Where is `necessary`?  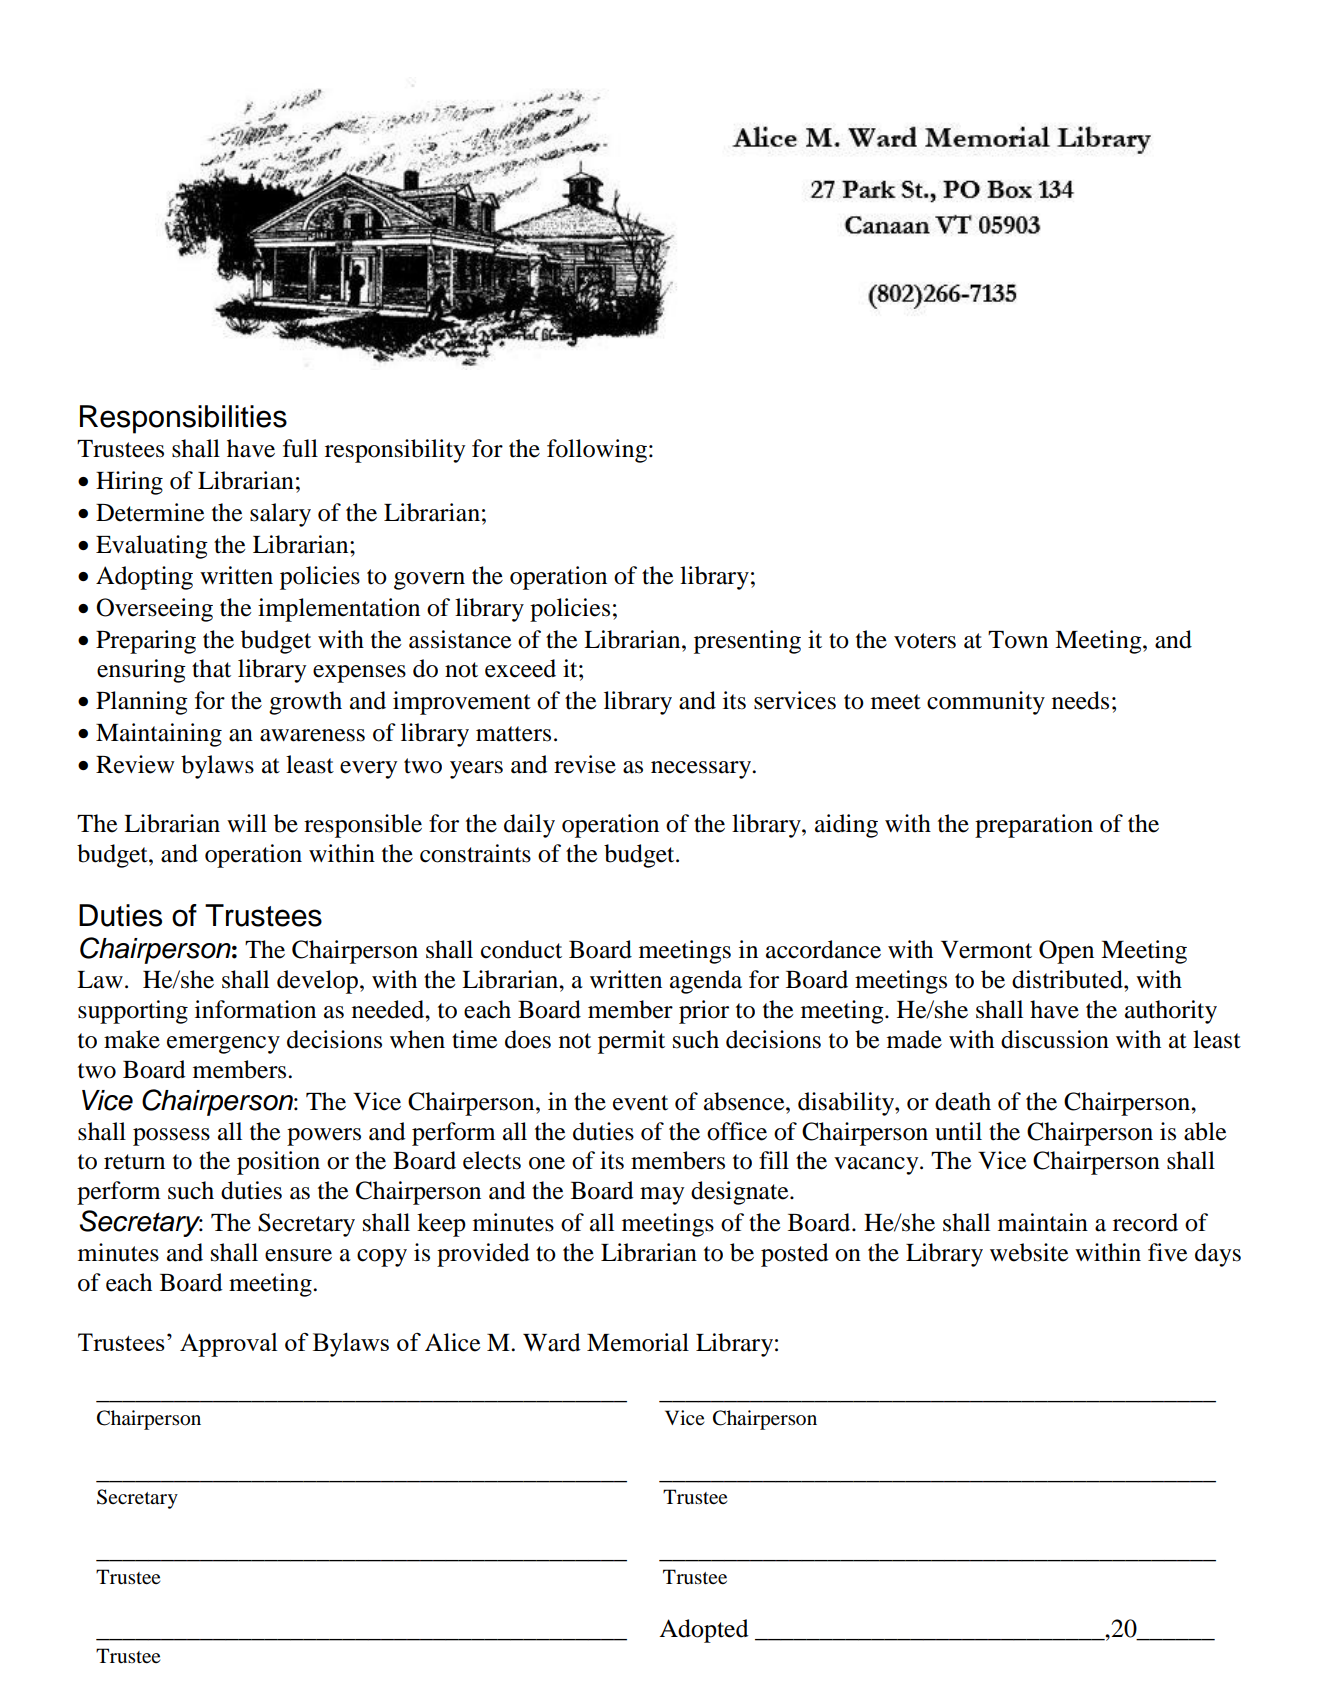 necessary is located at coordinates (702, 770).
